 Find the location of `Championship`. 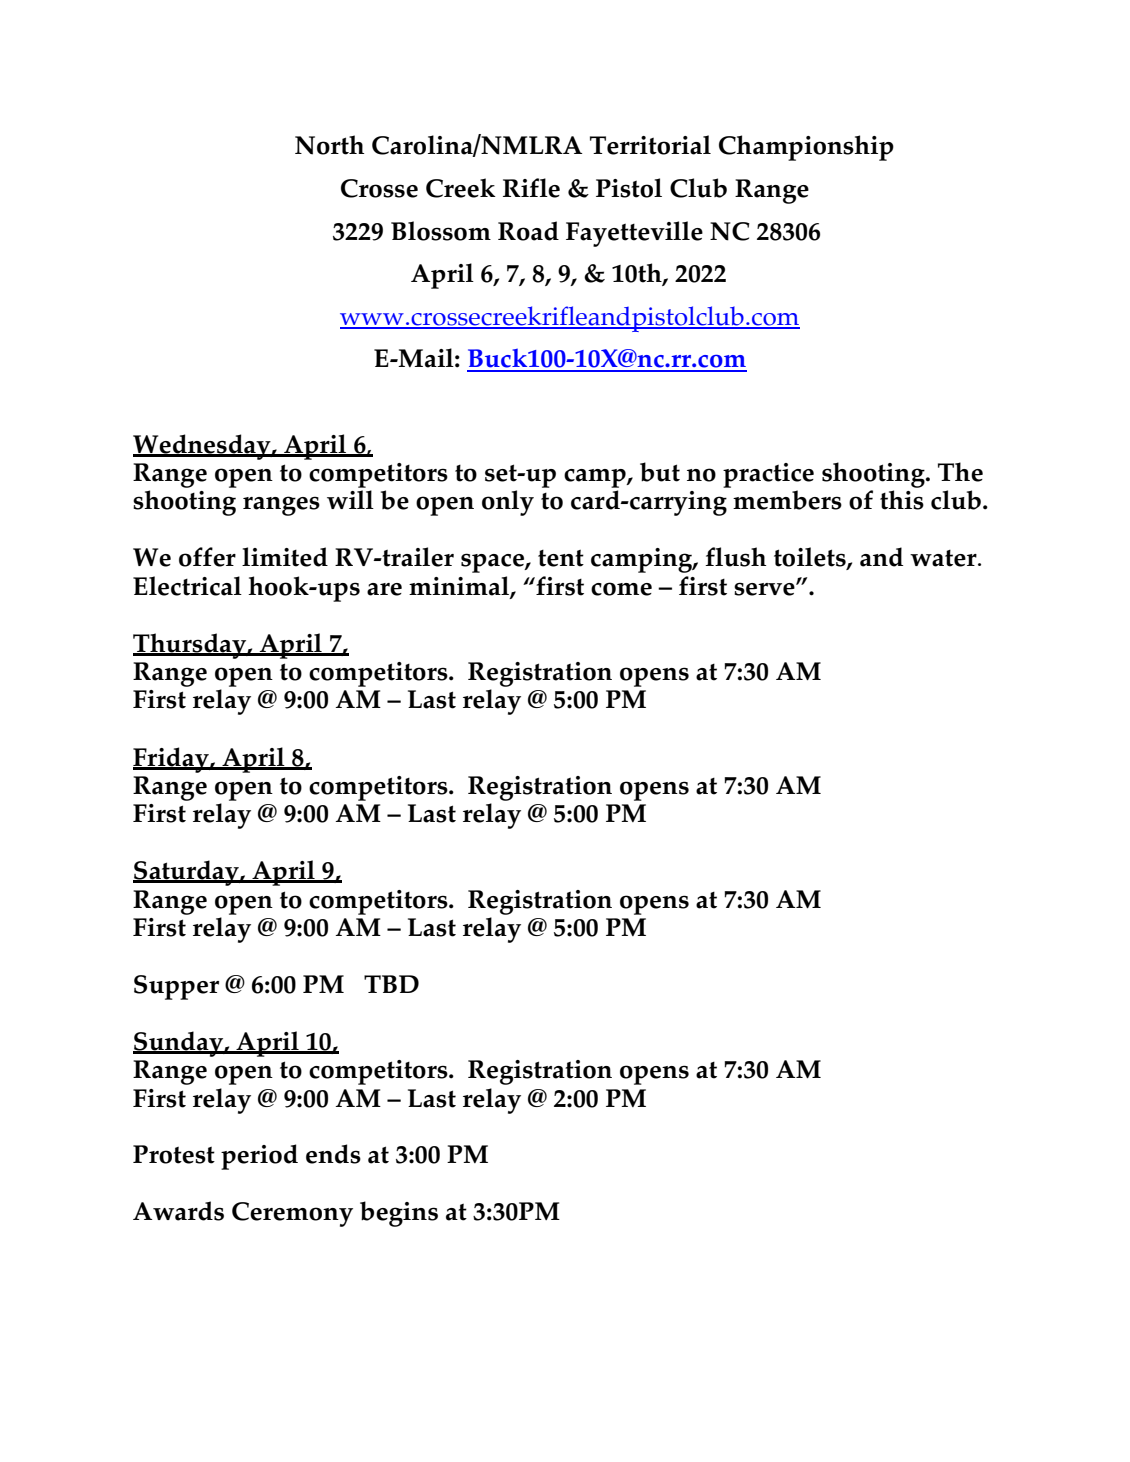

Championship is located at coordinates (806, 148).
